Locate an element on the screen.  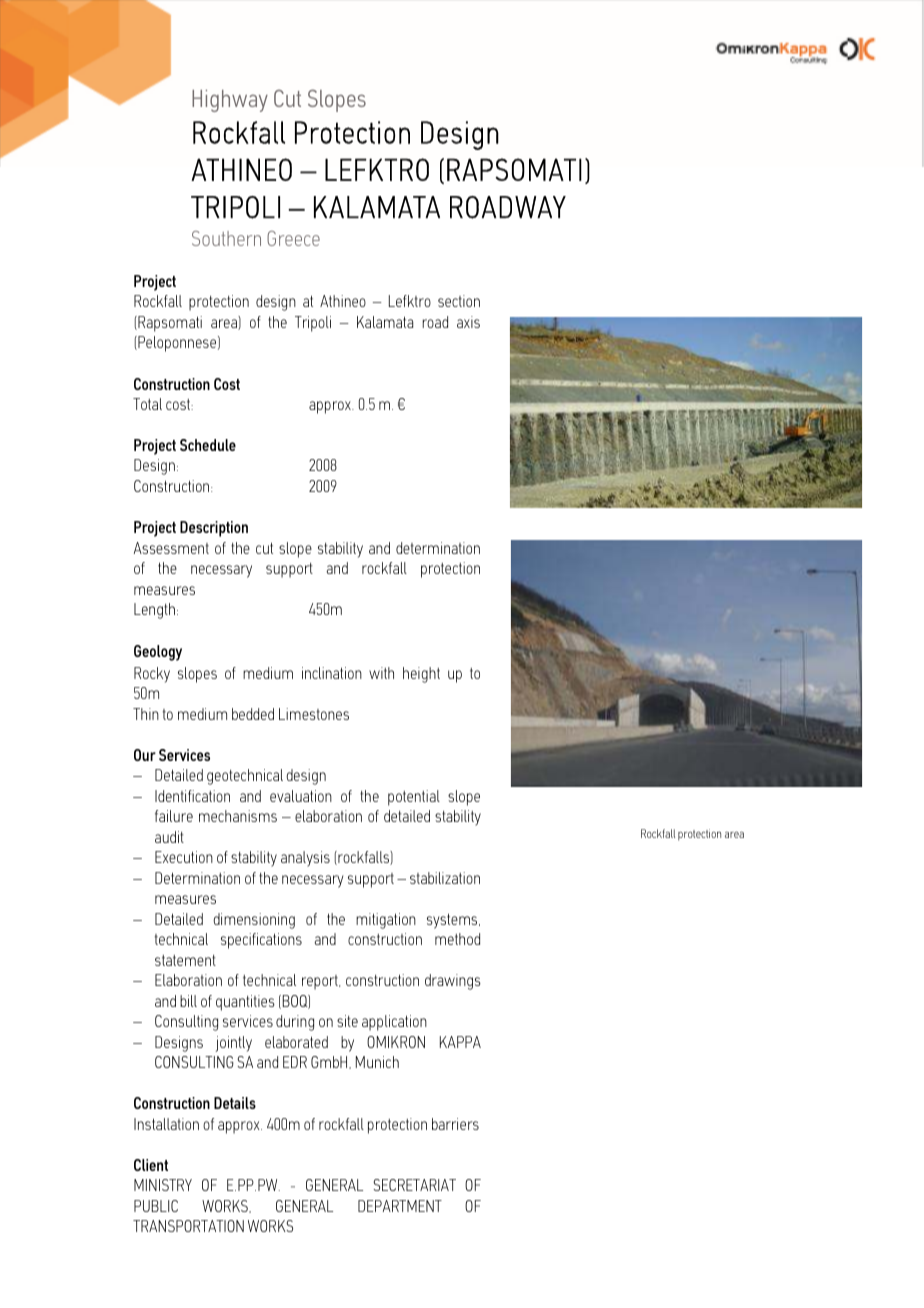
section is located at coordinates (459, 301).
